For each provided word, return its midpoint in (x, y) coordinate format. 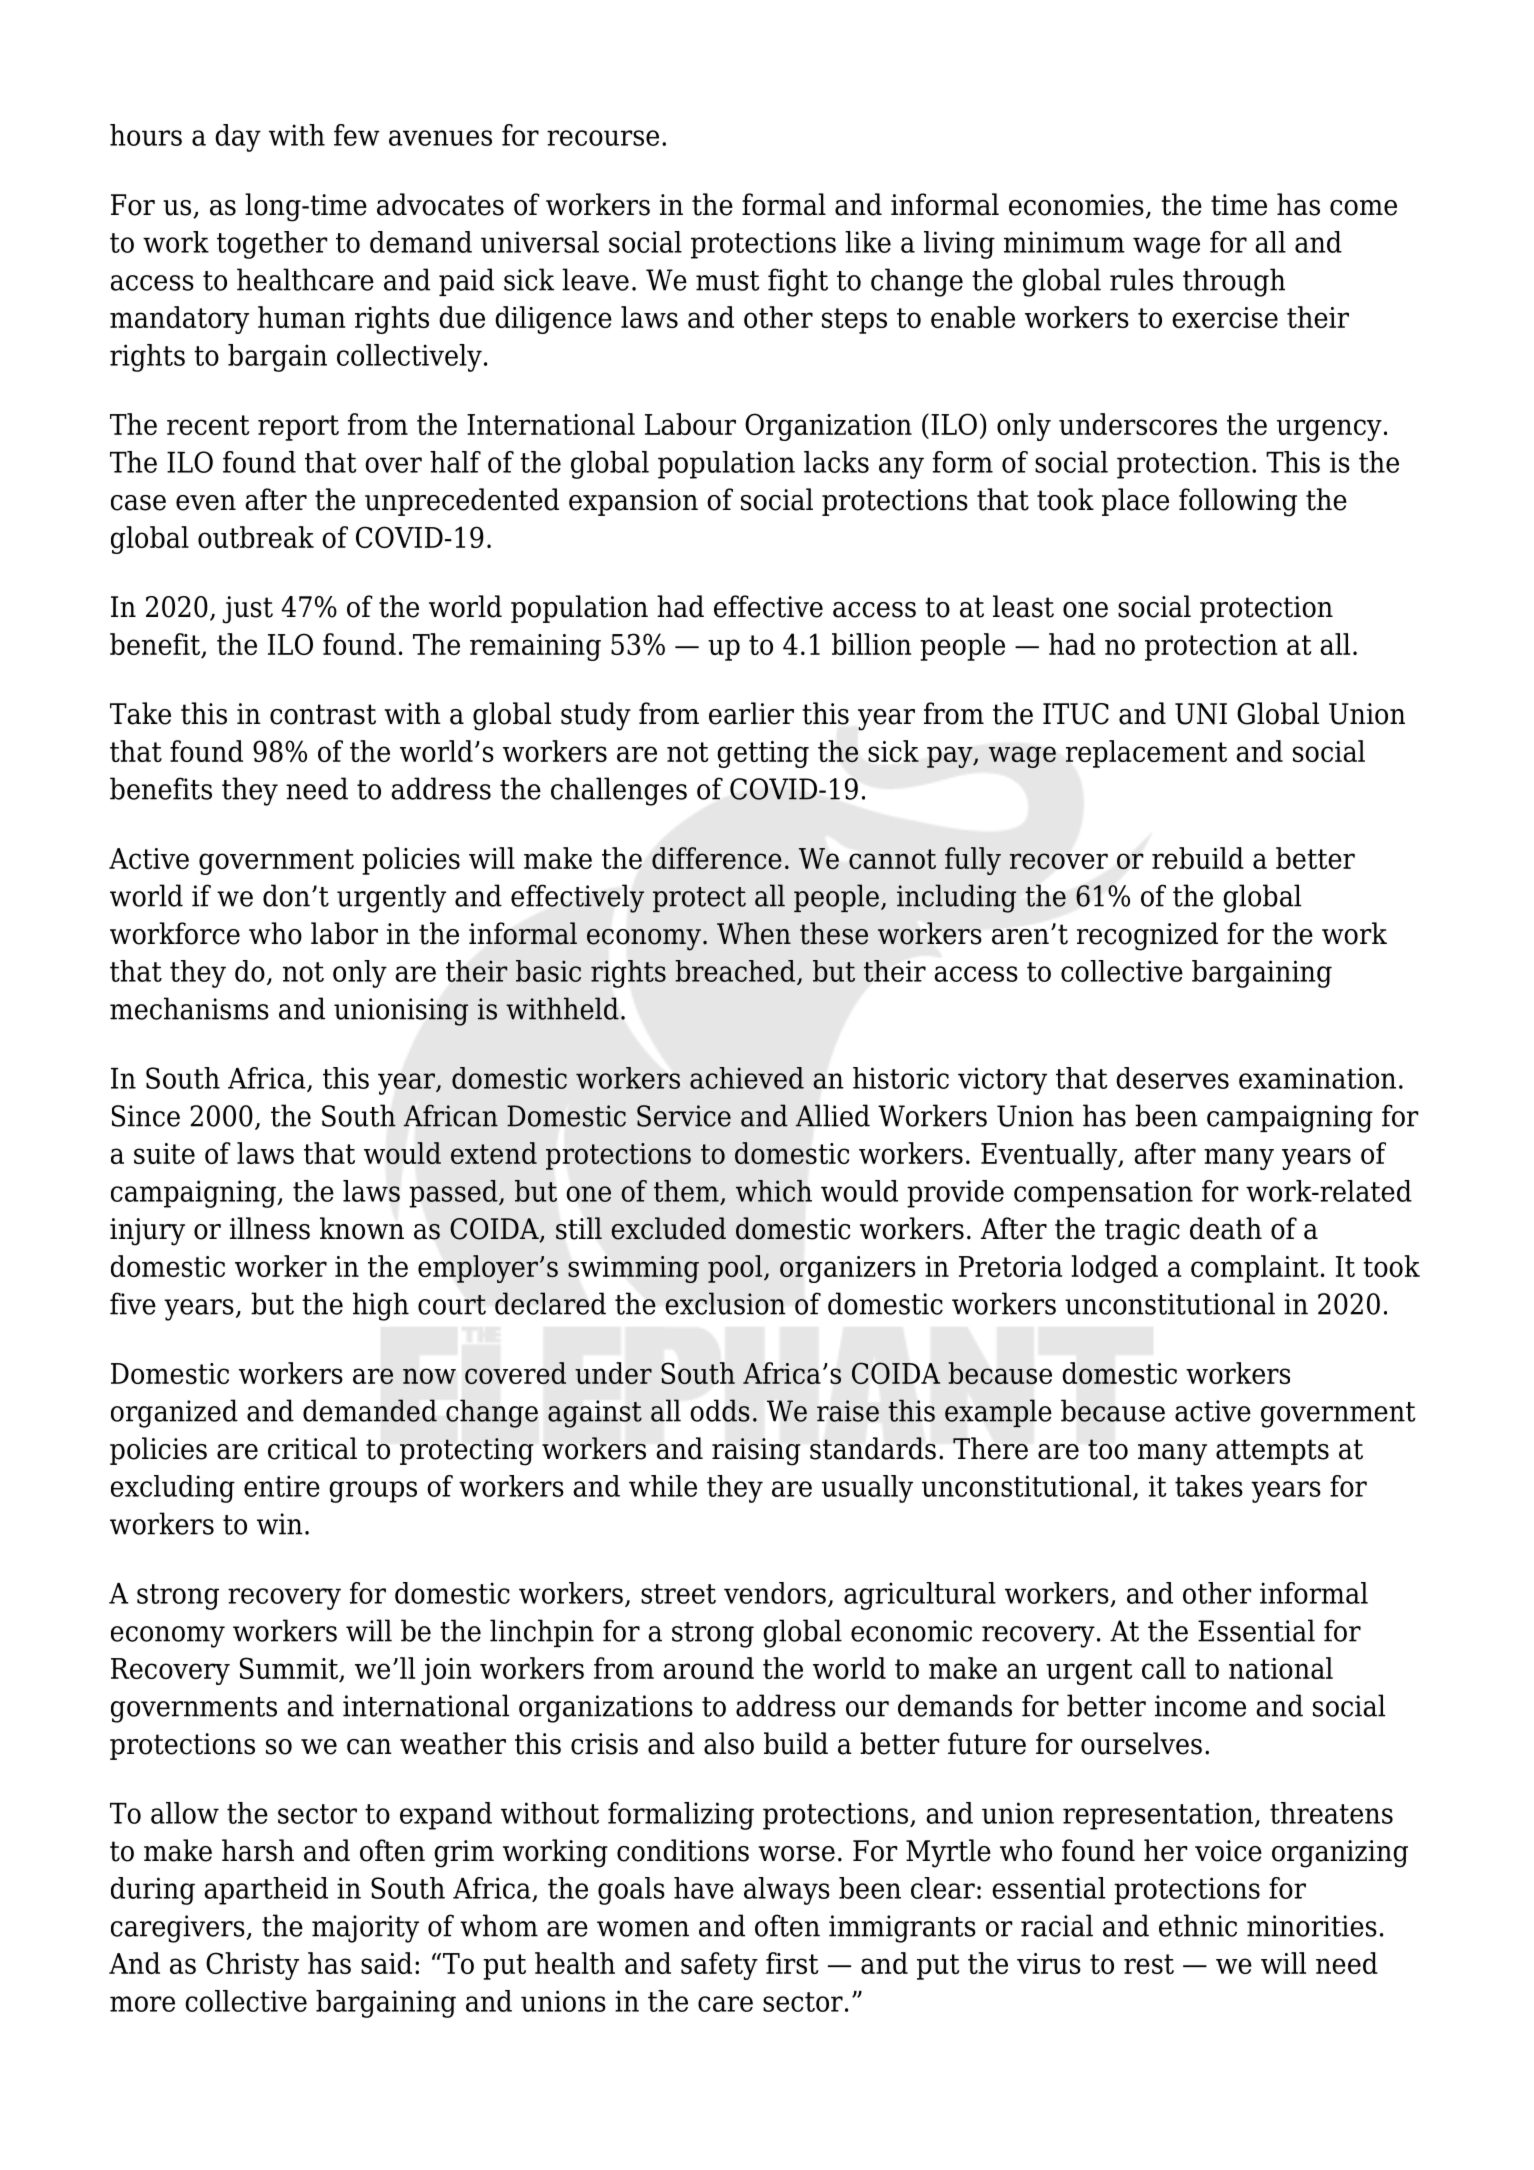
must (728, 281)
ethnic (1198, 1925)
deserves (1172, 1078)
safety (719, 1966)
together (272, 245)
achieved (747, 1078)
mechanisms (189, 1008)
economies (1076, 205)
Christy (252, 1966)
